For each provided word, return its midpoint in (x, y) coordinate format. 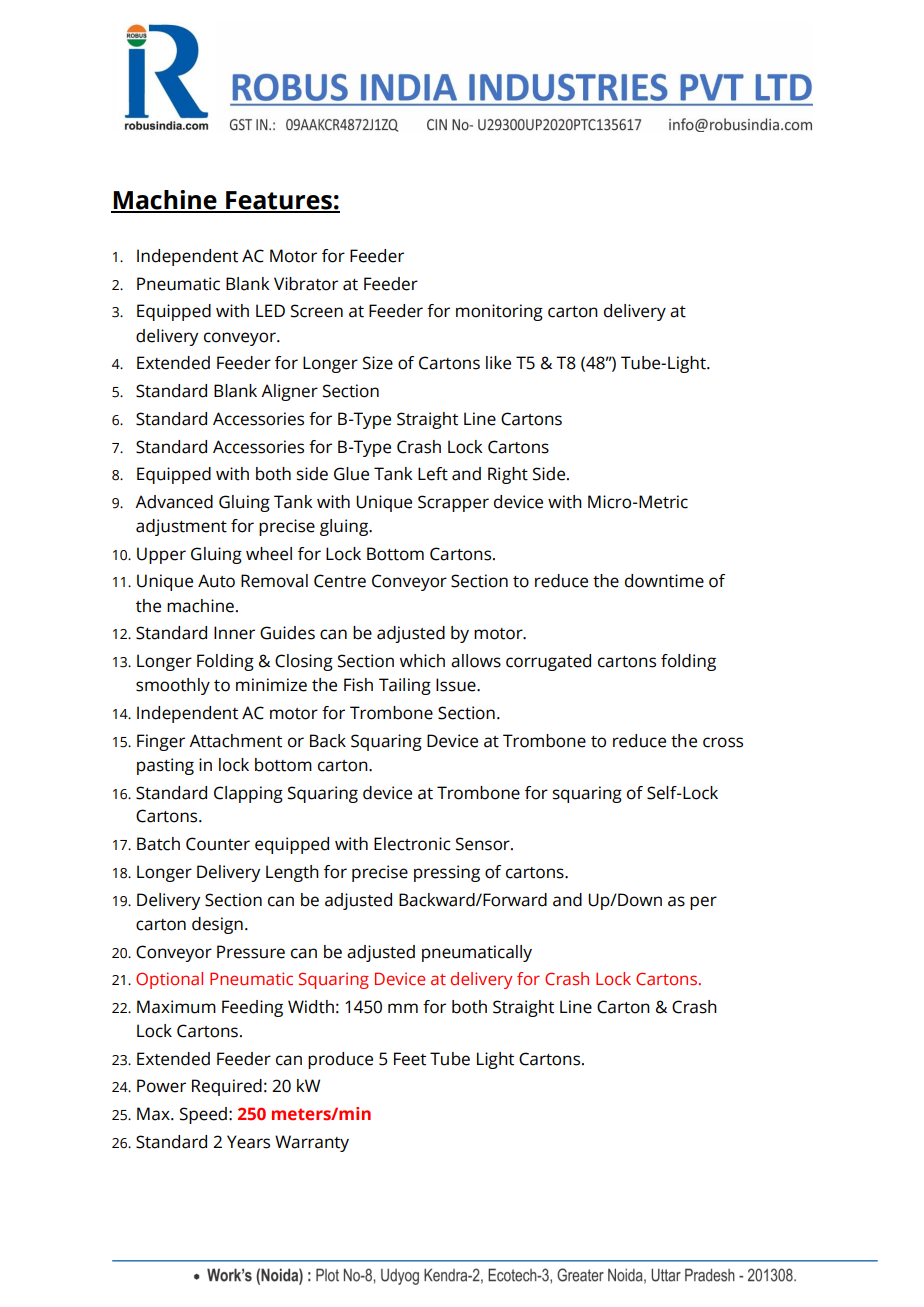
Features (279, 201)
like (498, 363)
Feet (410, 1059)
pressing (447, 873)
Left (433, 474)
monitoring (499, 312)
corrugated (548, 662)
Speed (203, 1115)
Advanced (174, 502)
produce (340, 1060)
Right (508, 475)
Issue (457, 685)
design (217, 925)
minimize (271, 685)
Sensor (484, 844)
